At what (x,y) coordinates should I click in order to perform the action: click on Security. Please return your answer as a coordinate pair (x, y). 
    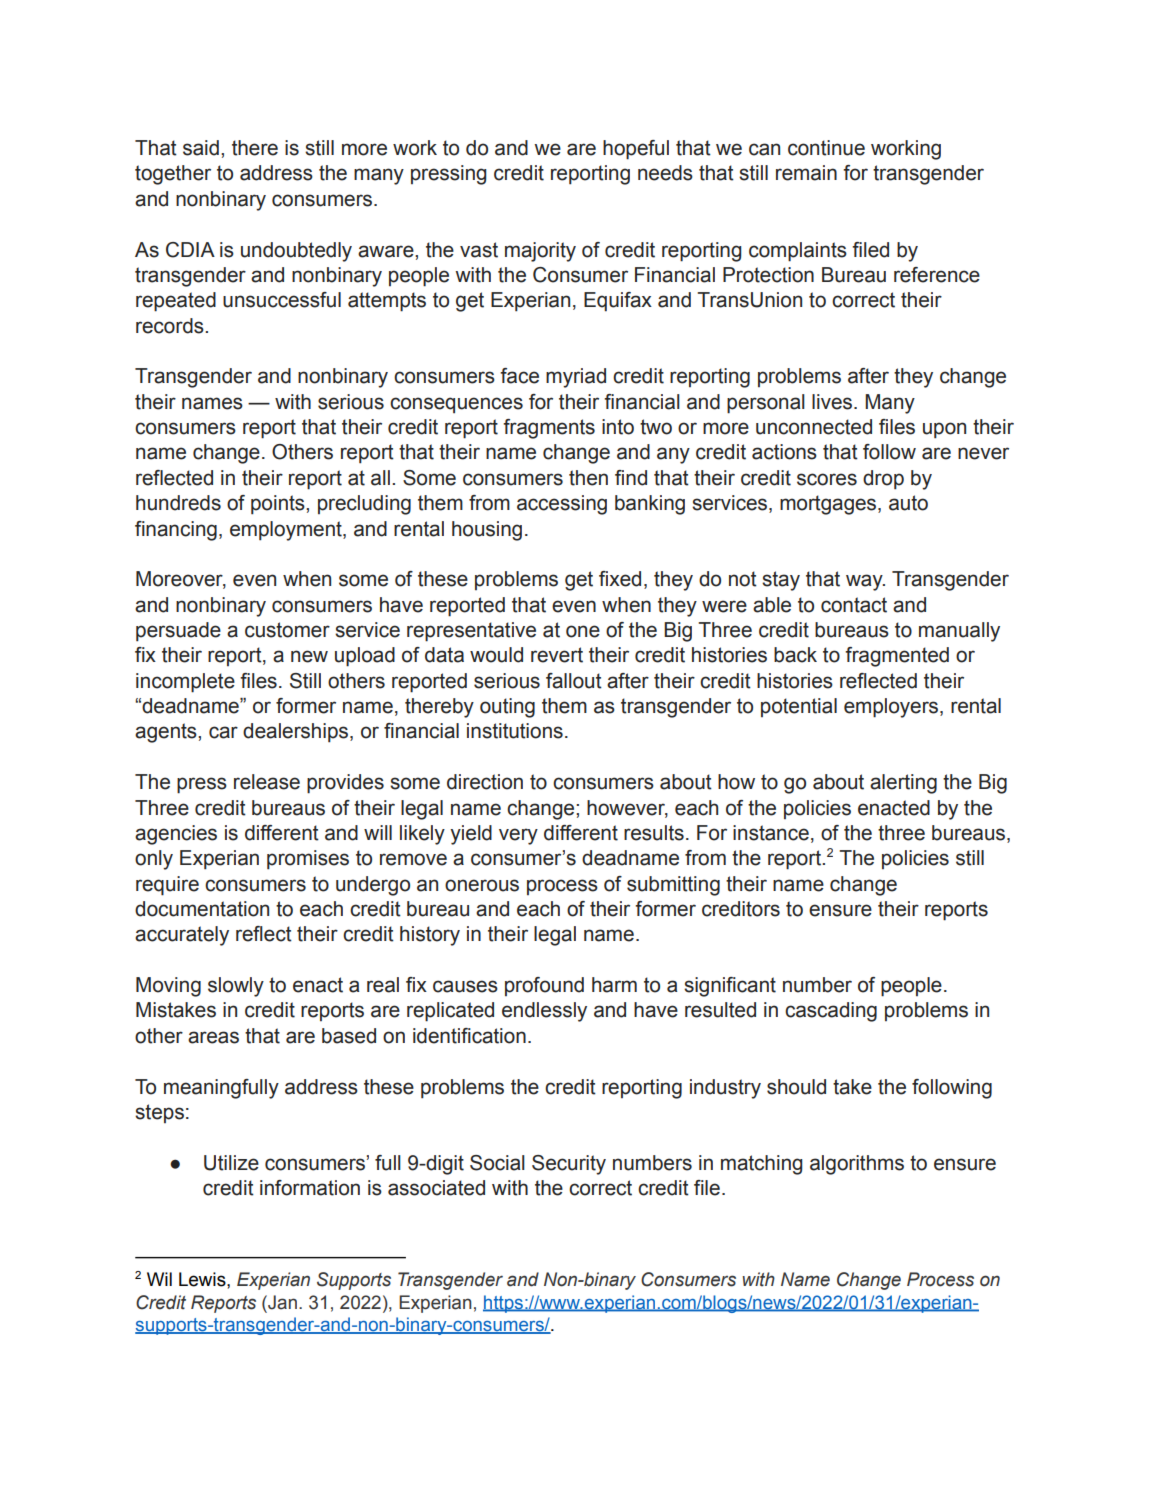
    Looking at the image, I should click on (569, 1165).
